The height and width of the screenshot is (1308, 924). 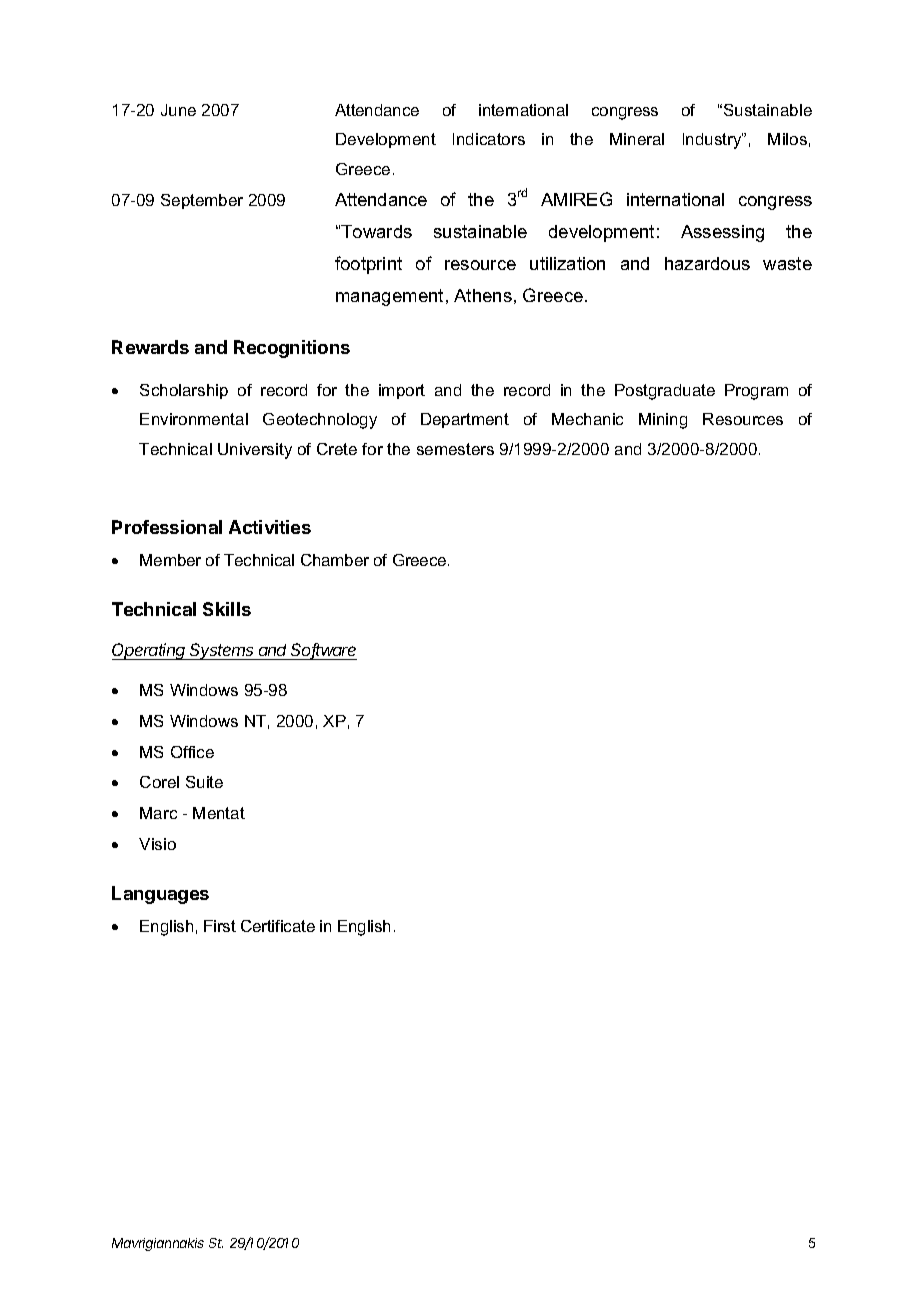 I want to click on Suite, so click(x=204, y=782).
